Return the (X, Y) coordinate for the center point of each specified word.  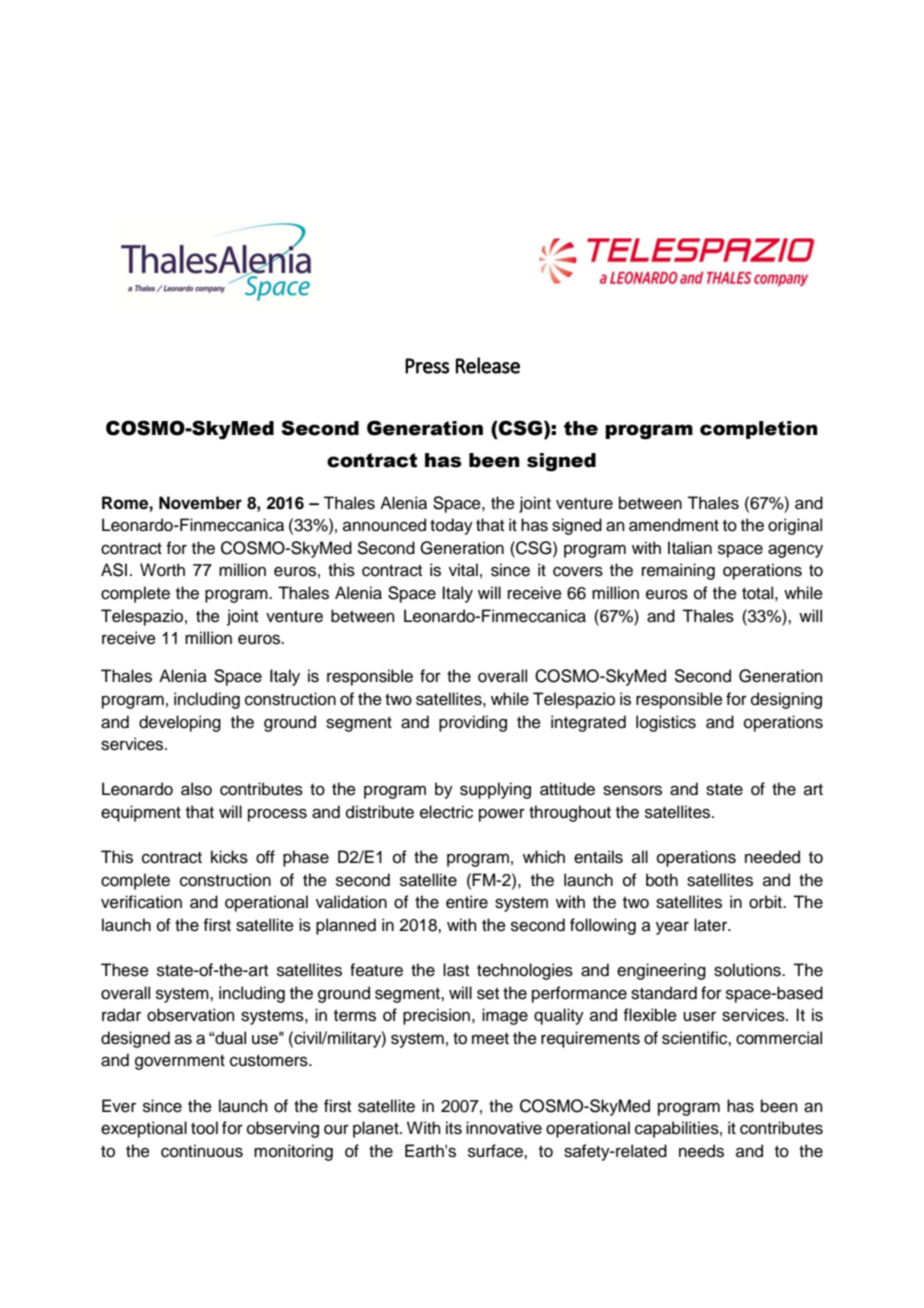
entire (467, 902)
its (454, 1128)
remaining (678, 571)
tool (204, 1128)
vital (463, 570)
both (662, 880)
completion (759, 430)
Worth (162, 570)
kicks (229, 857)
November (200, 503)
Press (427, 366)
